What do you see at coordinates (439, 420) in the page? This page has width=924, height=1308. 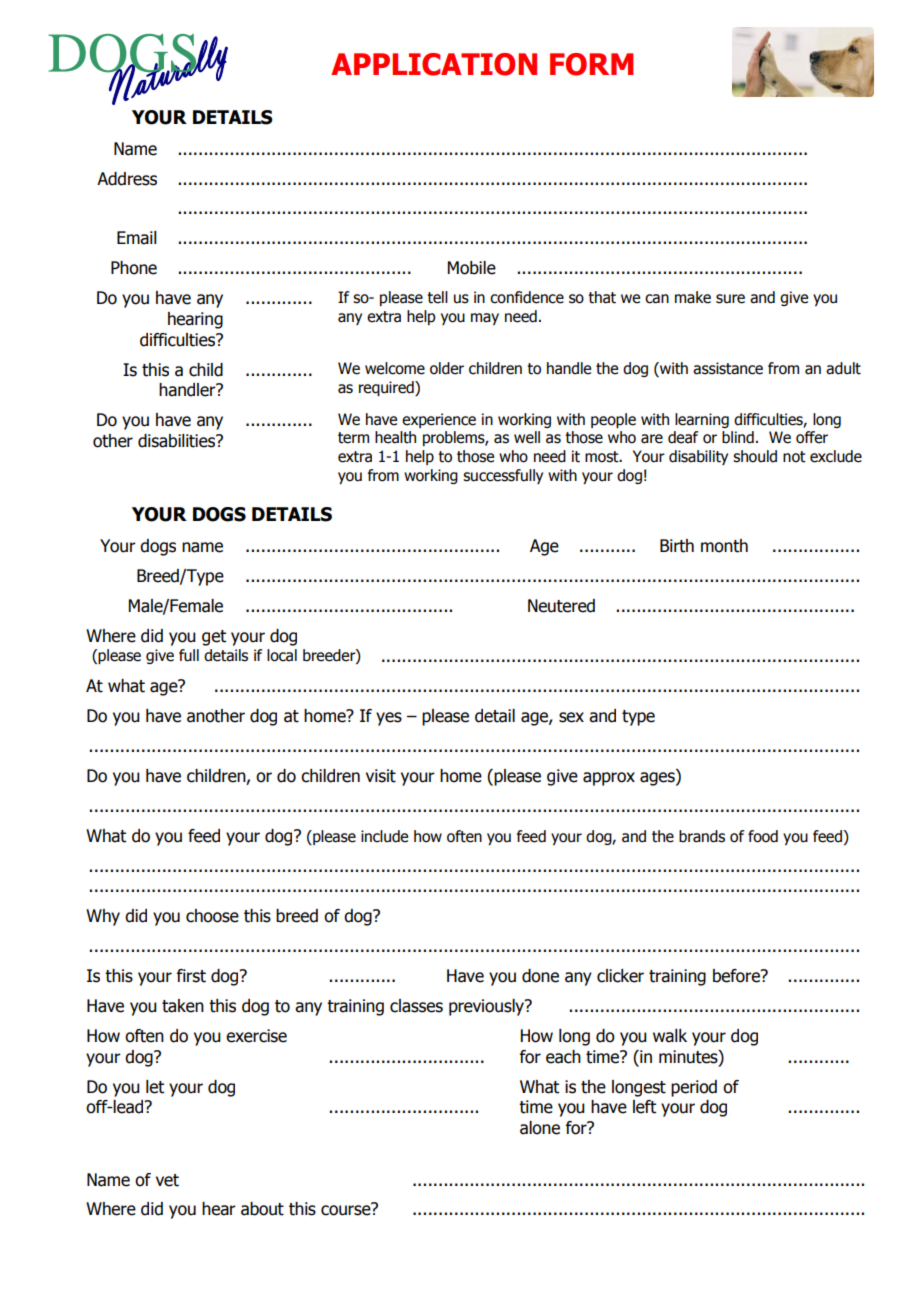 I see `experience` at bounding box center [439, 420].
